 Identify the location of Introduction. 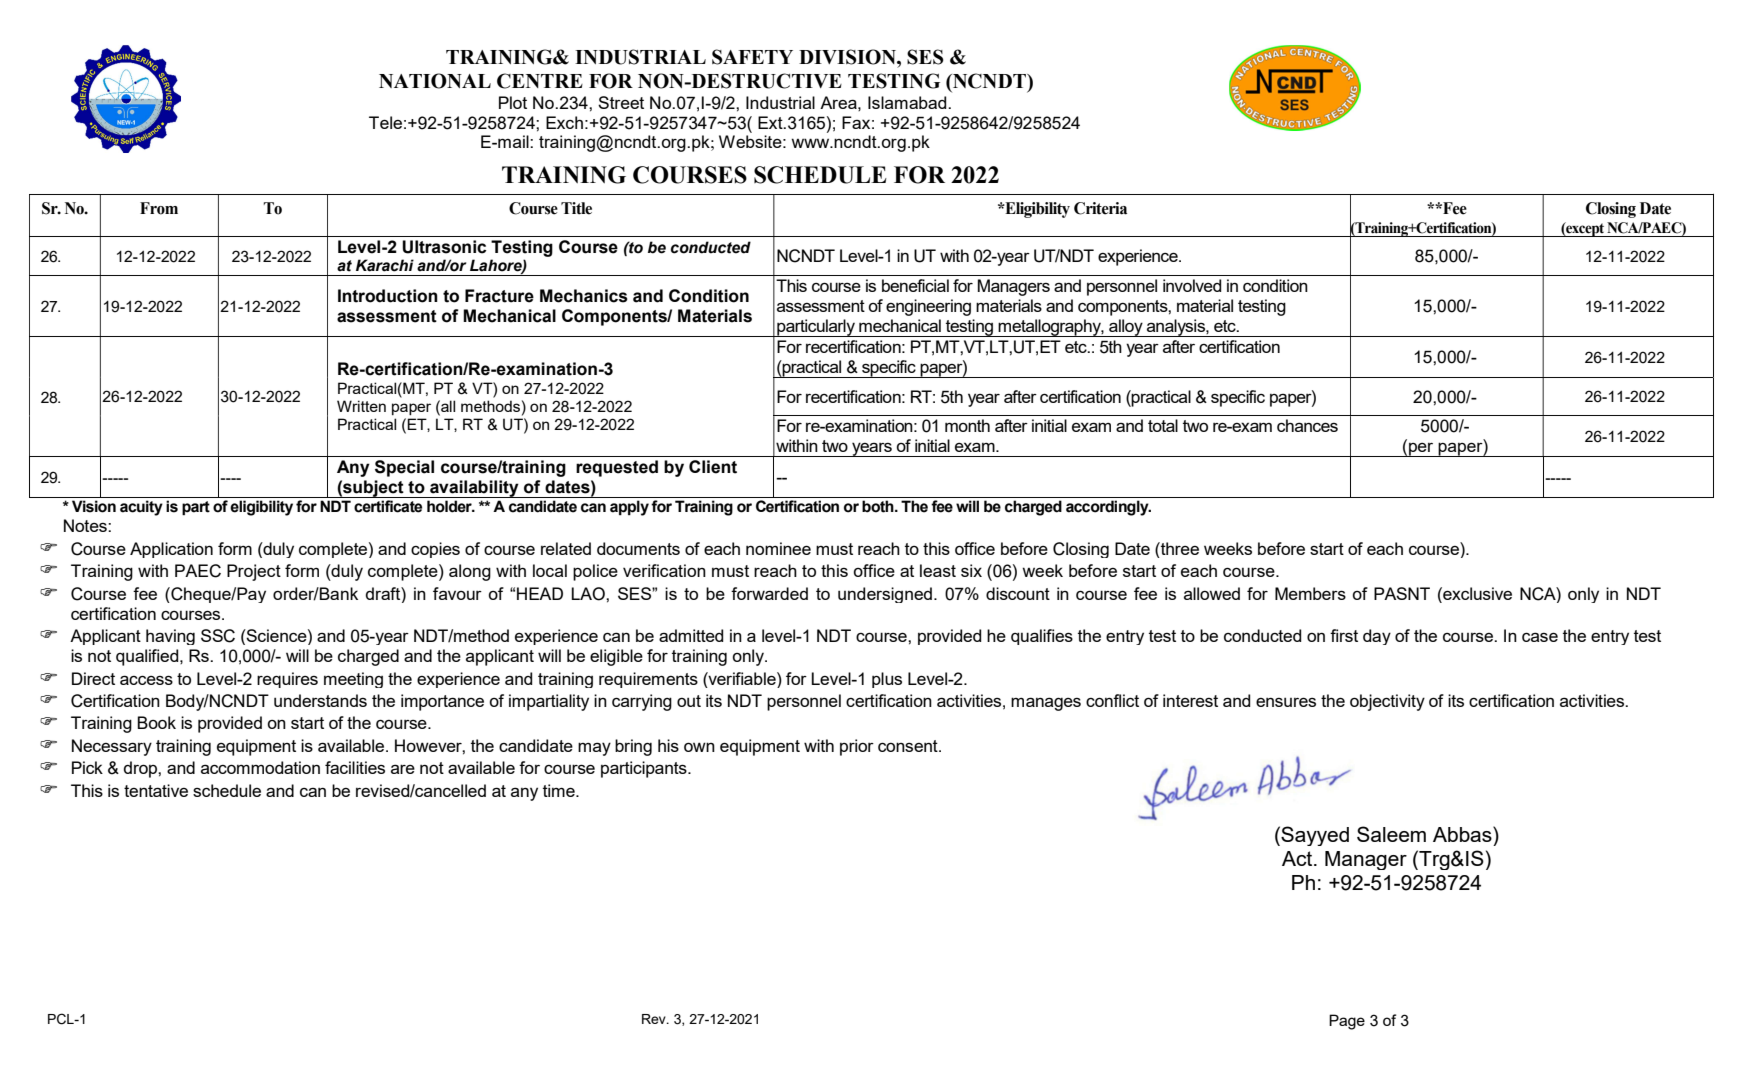
(388, 296).
